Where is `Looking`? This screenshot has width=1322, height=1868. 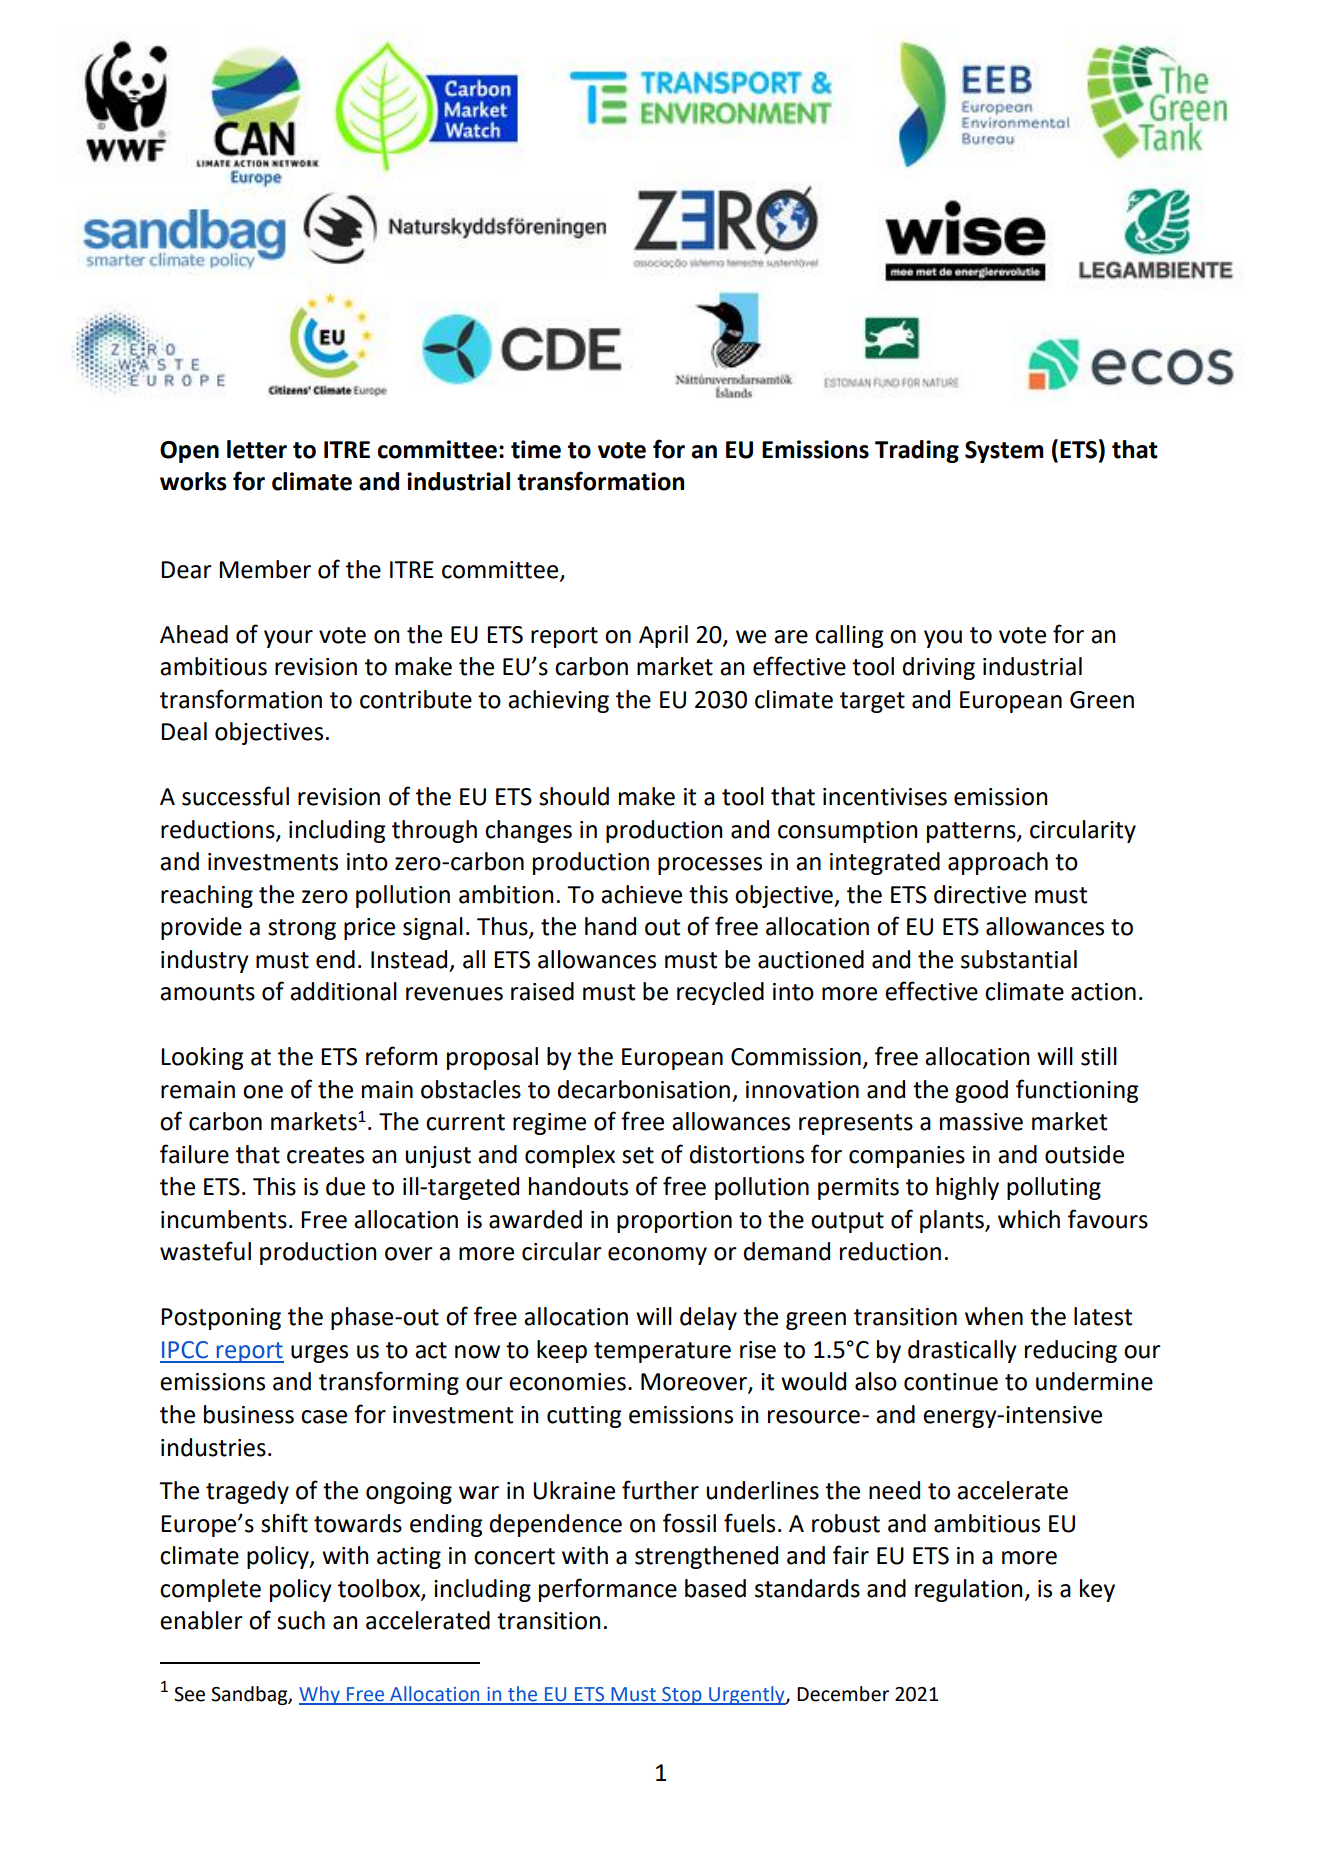
Looking is located at coordinates (202, 1058).
